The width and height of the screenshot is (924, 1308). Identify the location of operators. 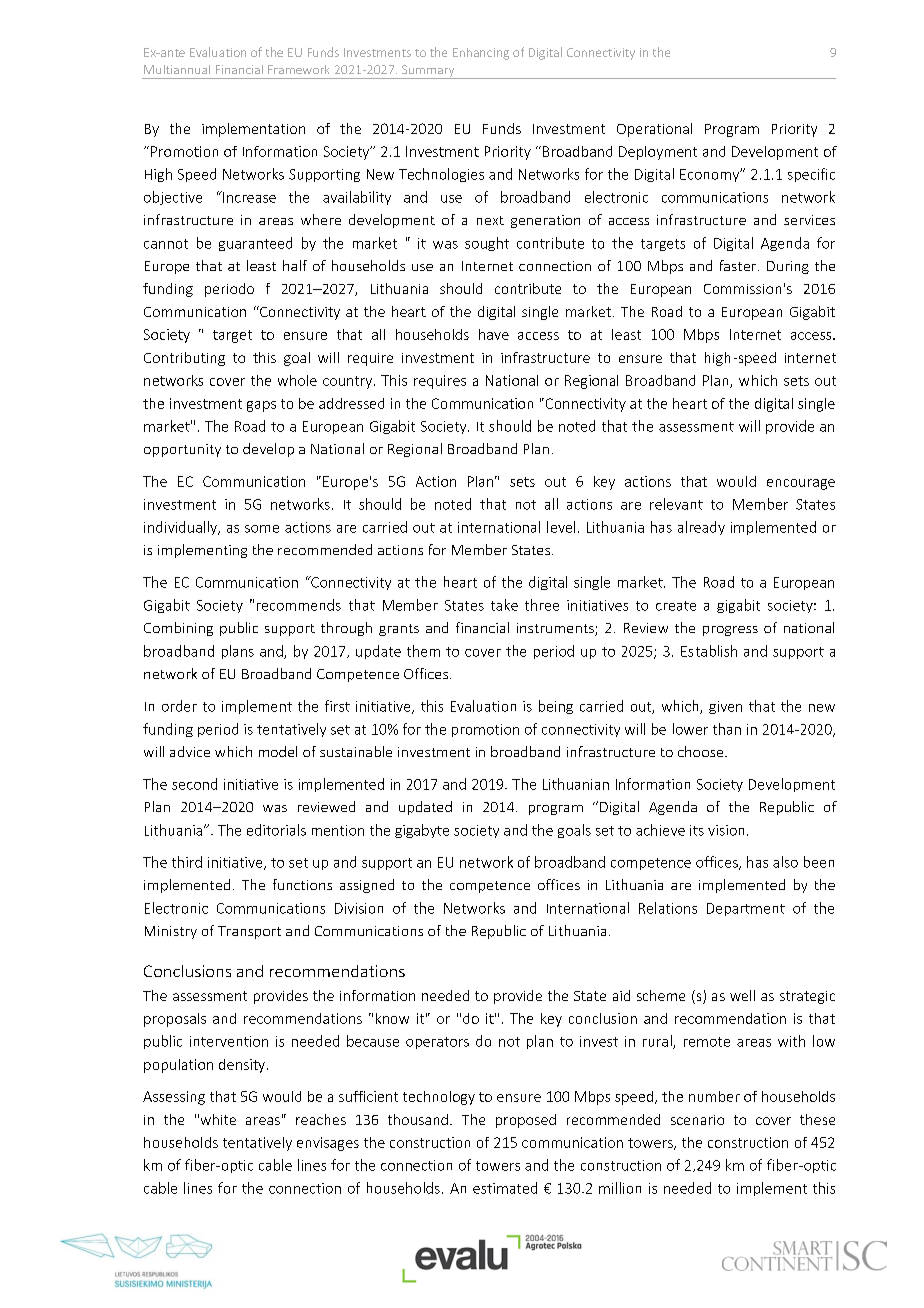
(437, 1043).
